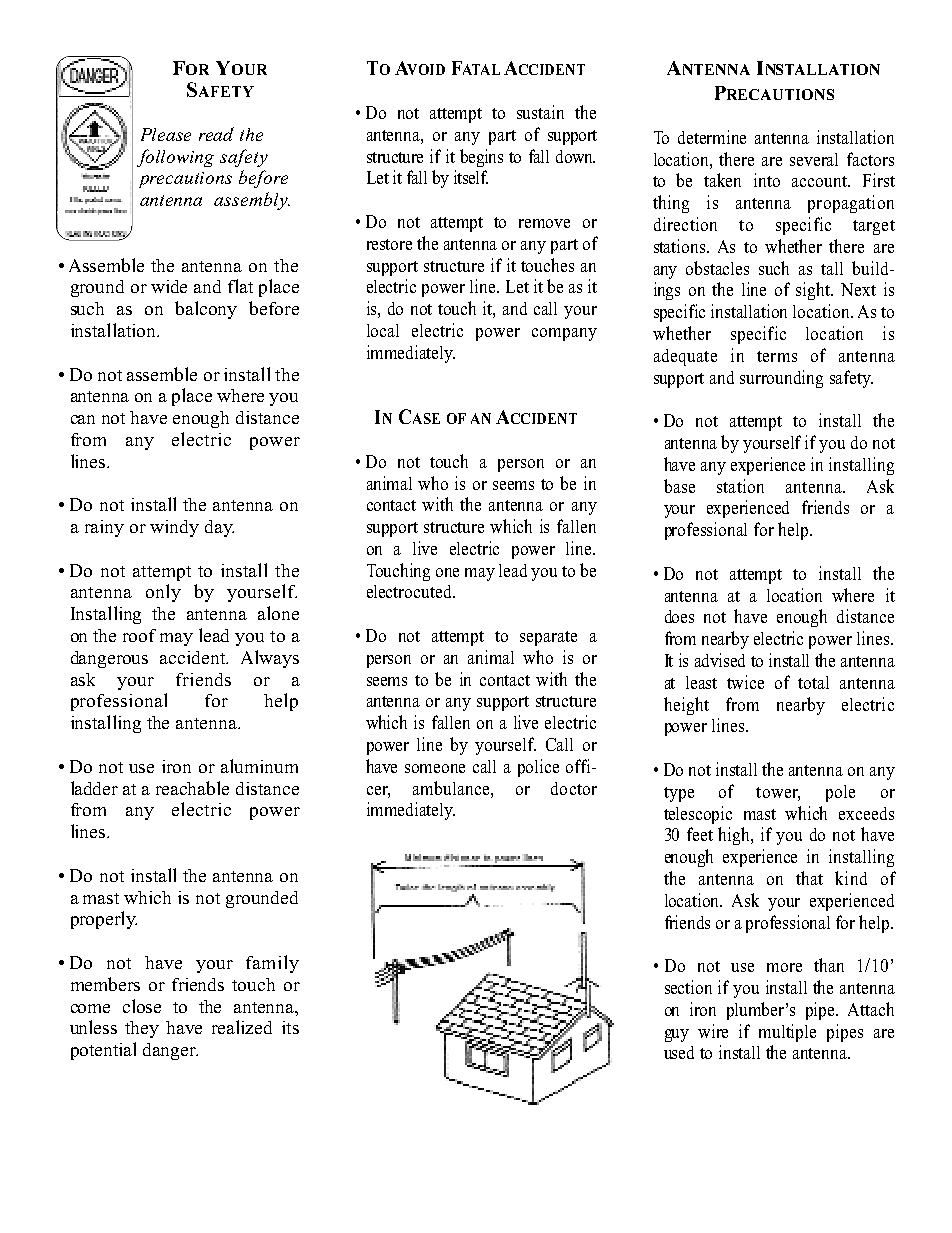  I want to click on terms, so click(777, 356).
